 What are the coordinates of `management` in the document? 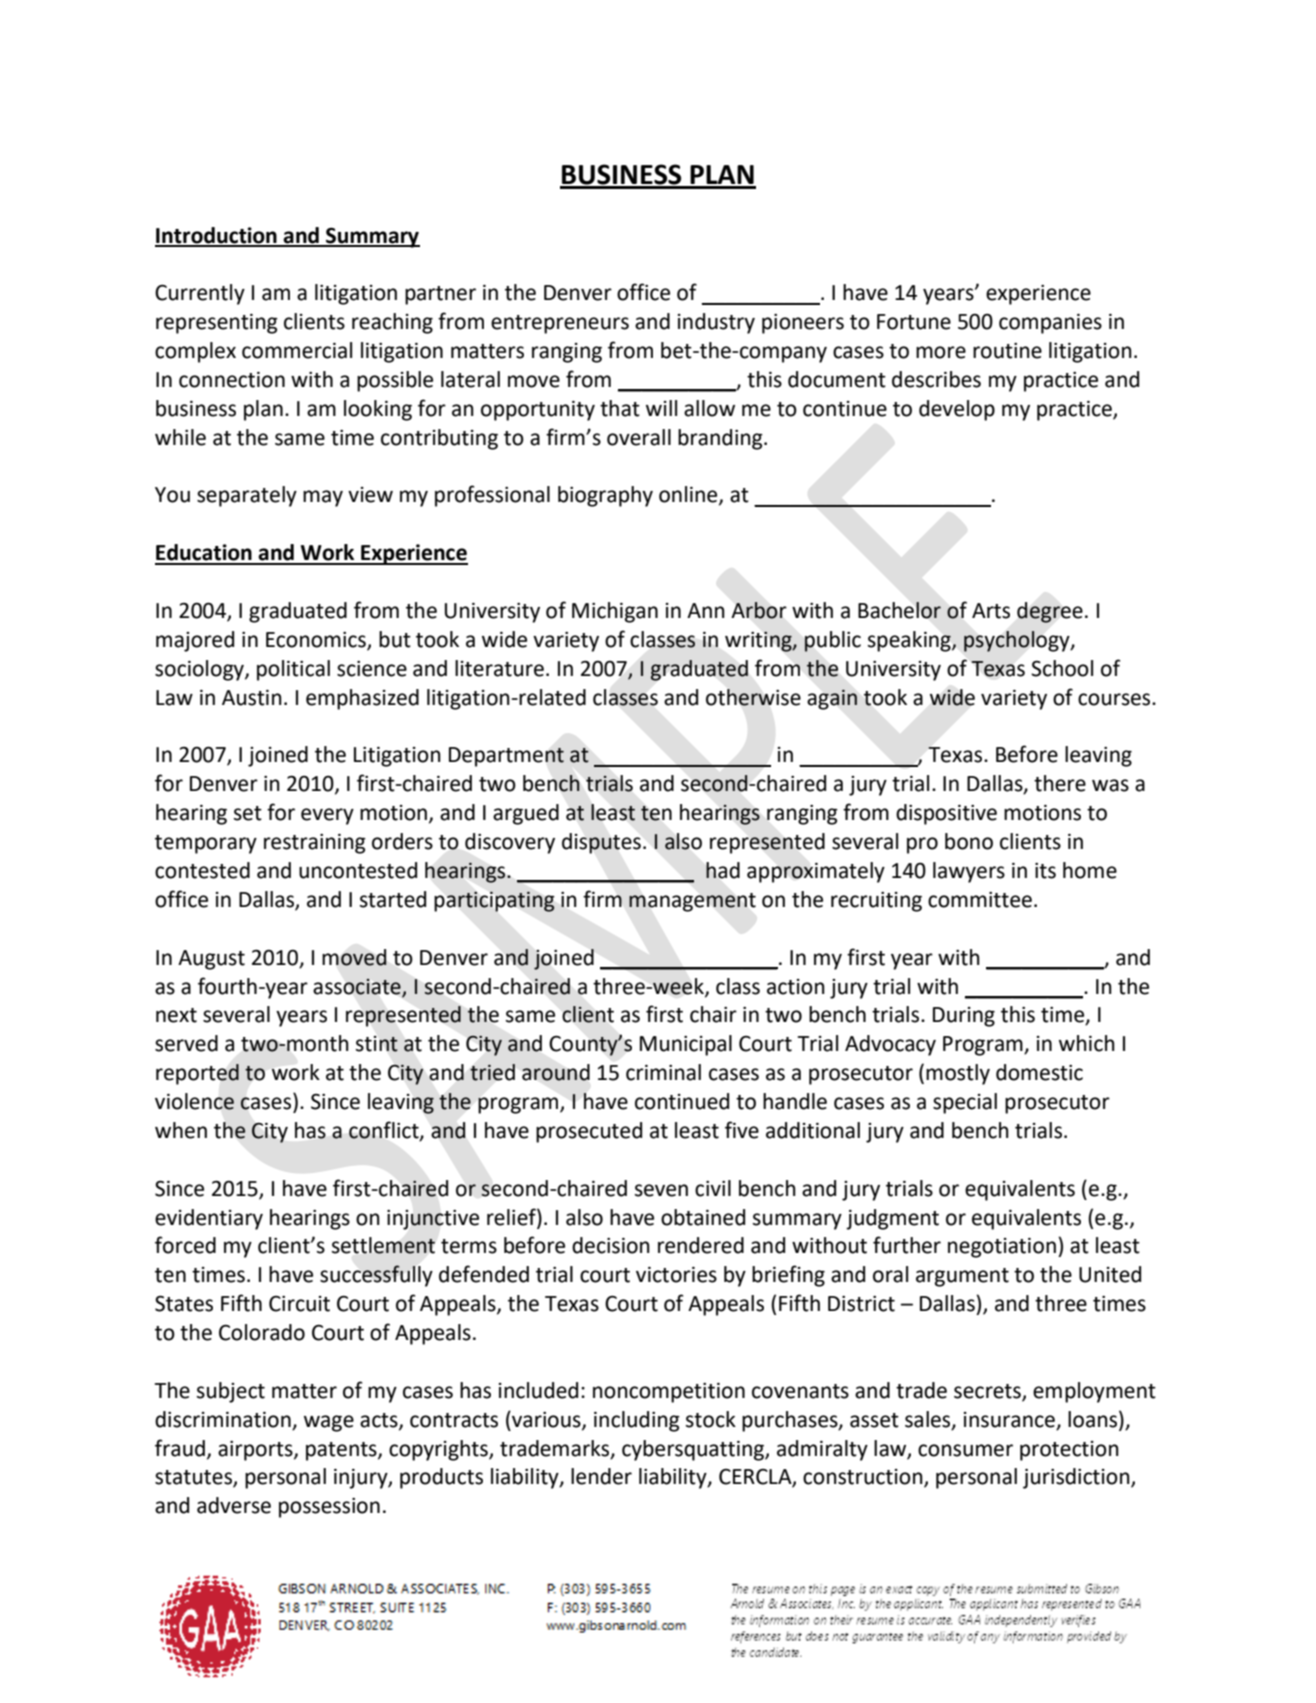 It's located at (692, 902).
